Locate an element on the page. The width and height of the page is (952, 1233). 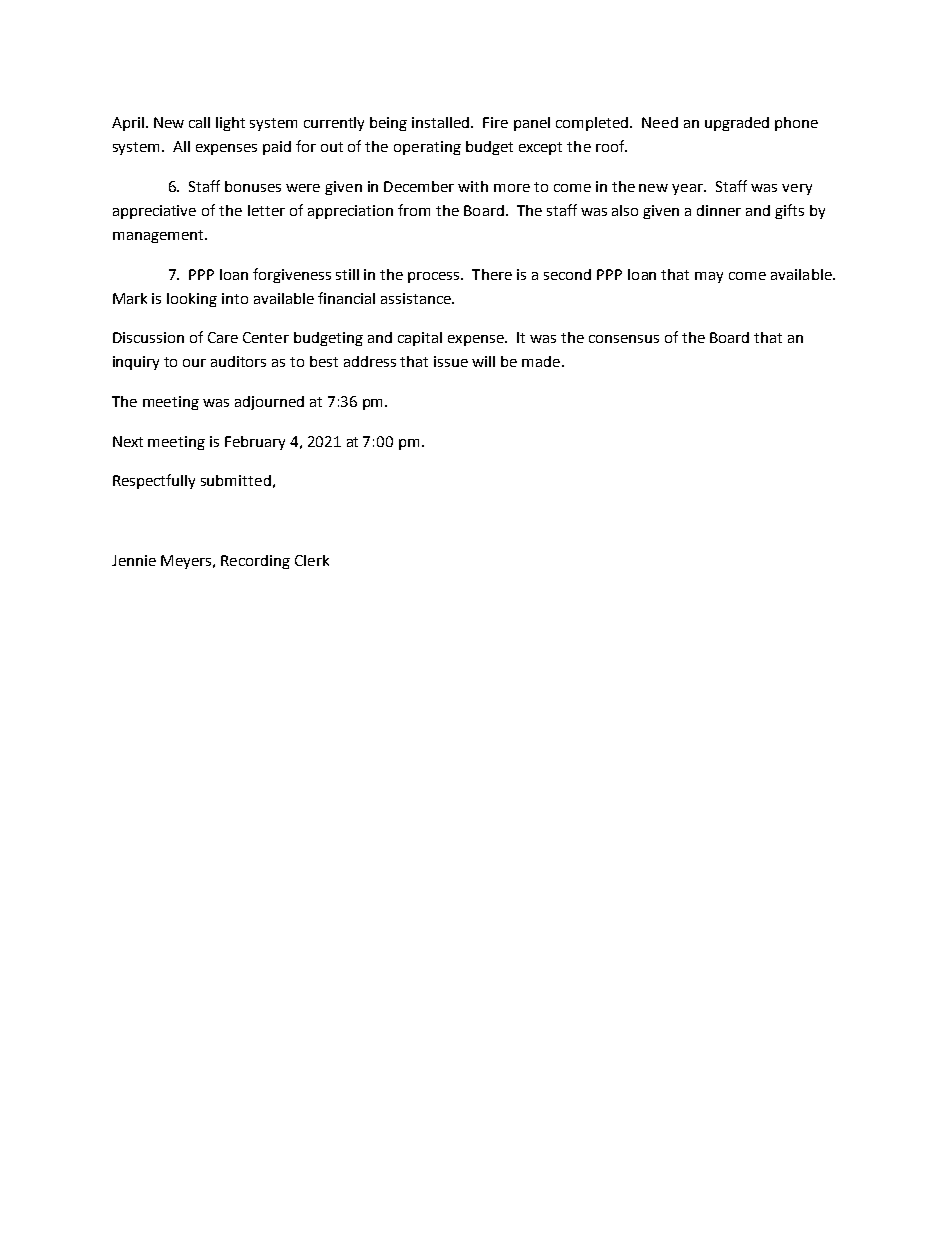
installed is located at coordinates (442, 122).
